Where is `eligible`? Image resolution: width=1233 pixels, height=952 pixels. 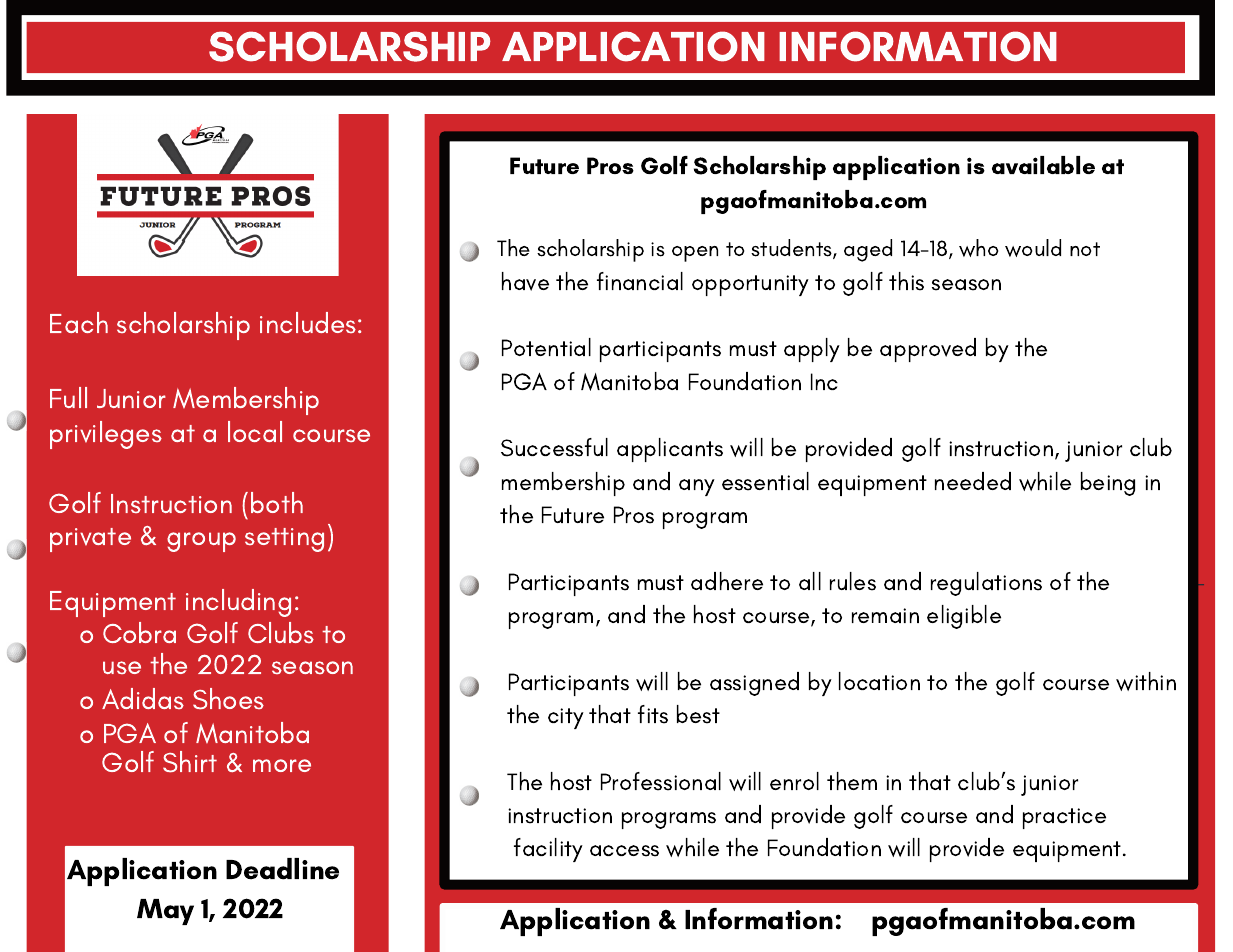 eligible is located at coordinates (964, 617).
